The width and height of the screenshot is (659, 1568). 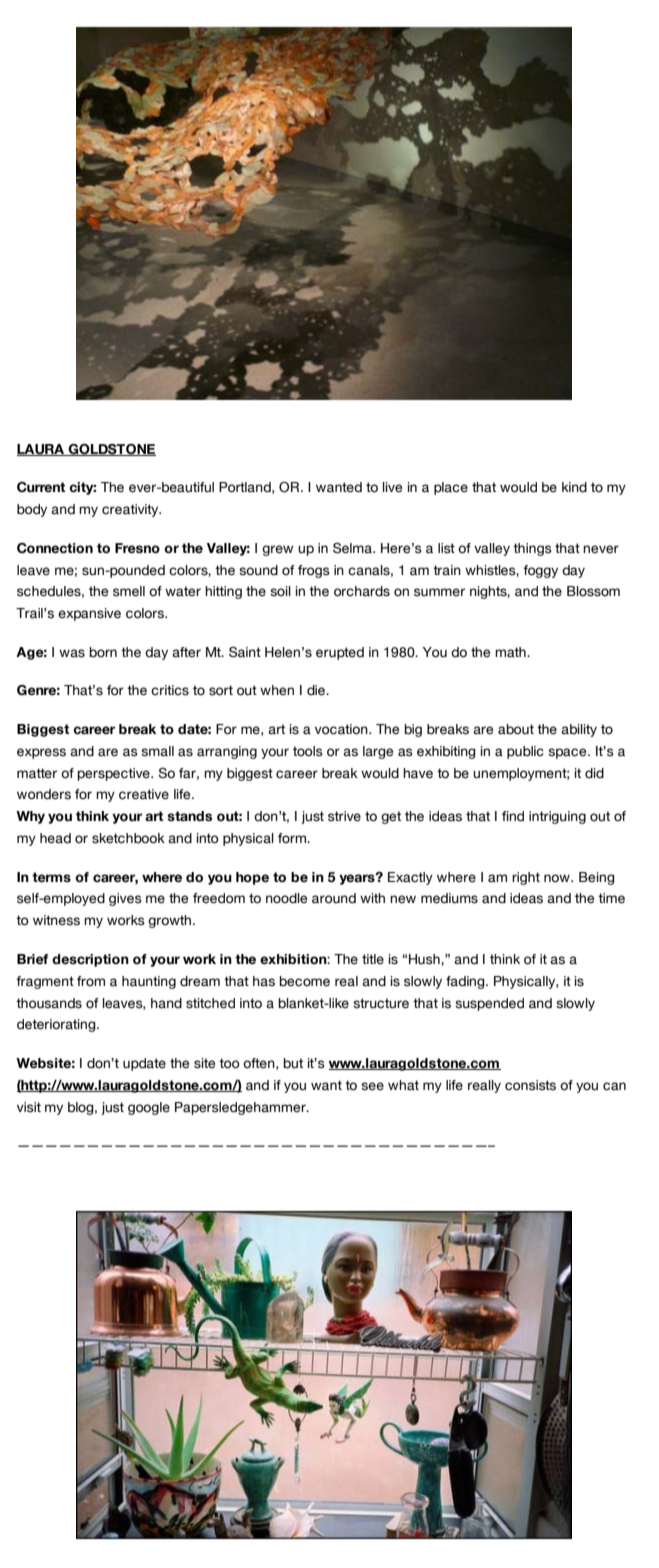 What do you see at coordinates (557, 817) in the screenshot?
I see `intriguing` at bounding box center [557, 817].
